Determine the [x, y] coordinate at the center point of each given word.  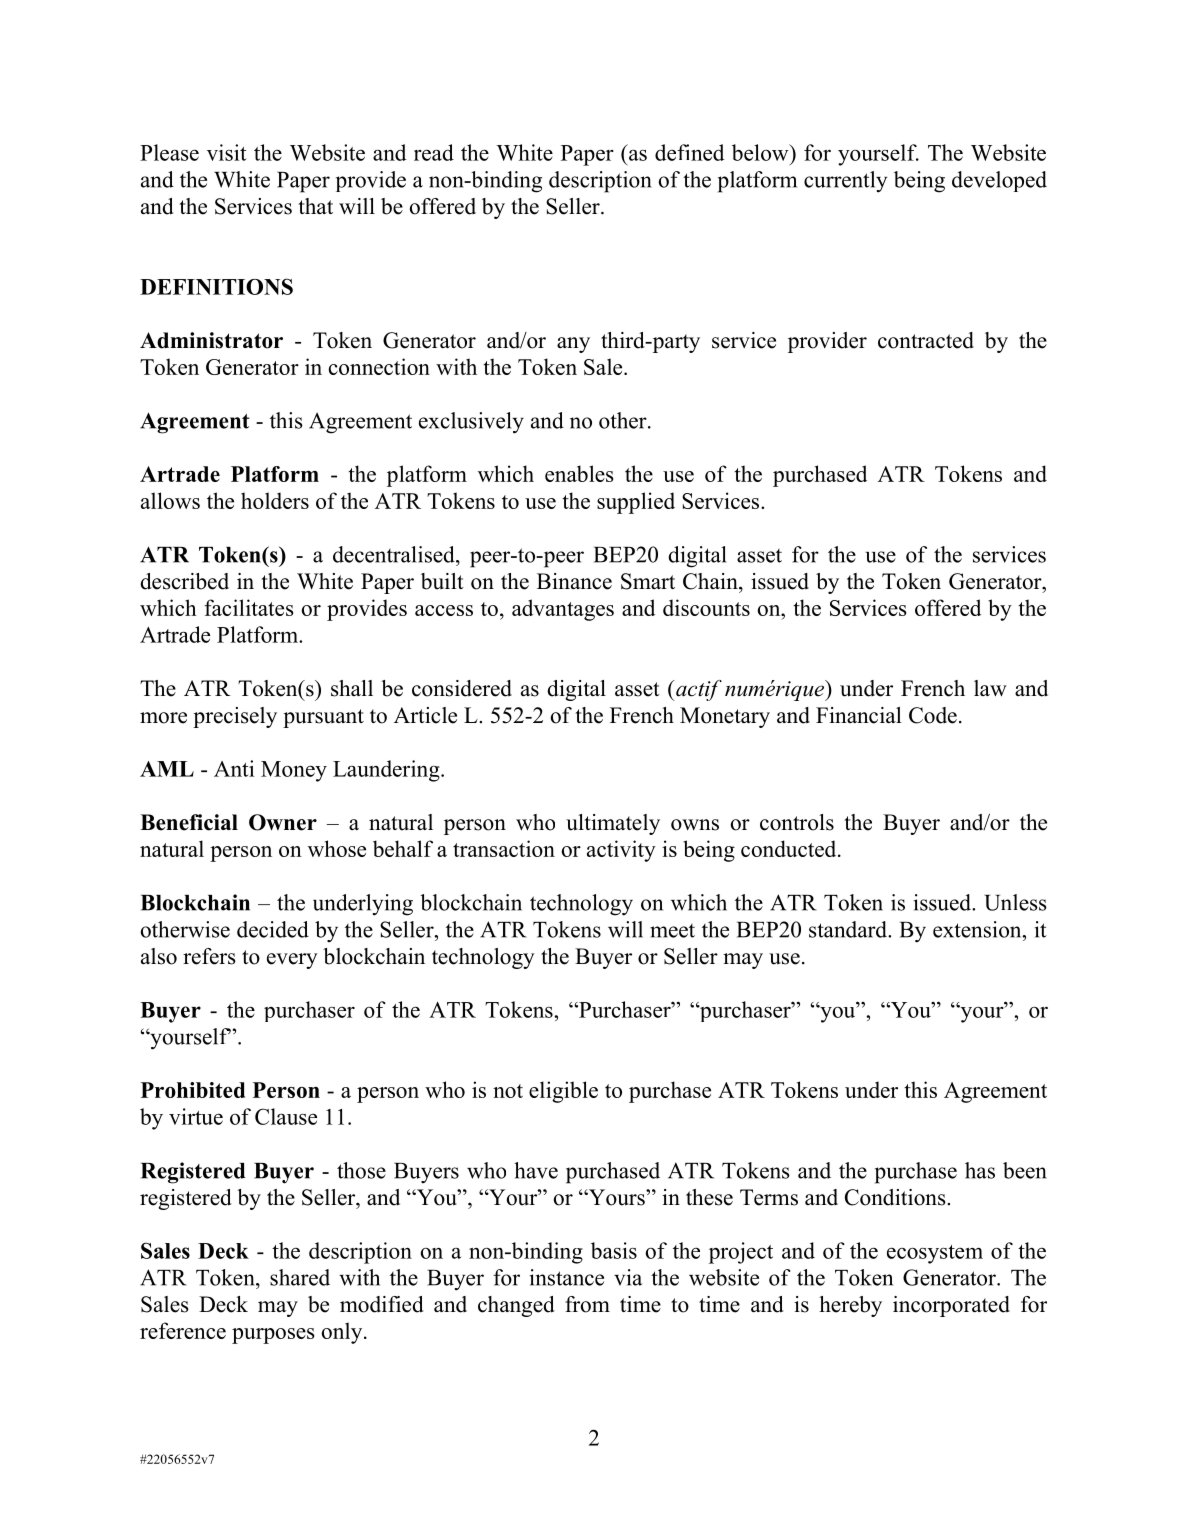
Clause [286, 1116]
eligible [563, 1092]
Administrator [211, 340]
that [315, 206]
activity [621, 851]
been [1025, 1170]
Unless [1015, 902]
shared [300, 1277]
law [990, 688]
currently [845, 182]
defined [689, 152]
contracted [926, 340]
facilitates [248, 607]
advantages [563, 610]
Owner [283, 822]
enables [579, 473]
